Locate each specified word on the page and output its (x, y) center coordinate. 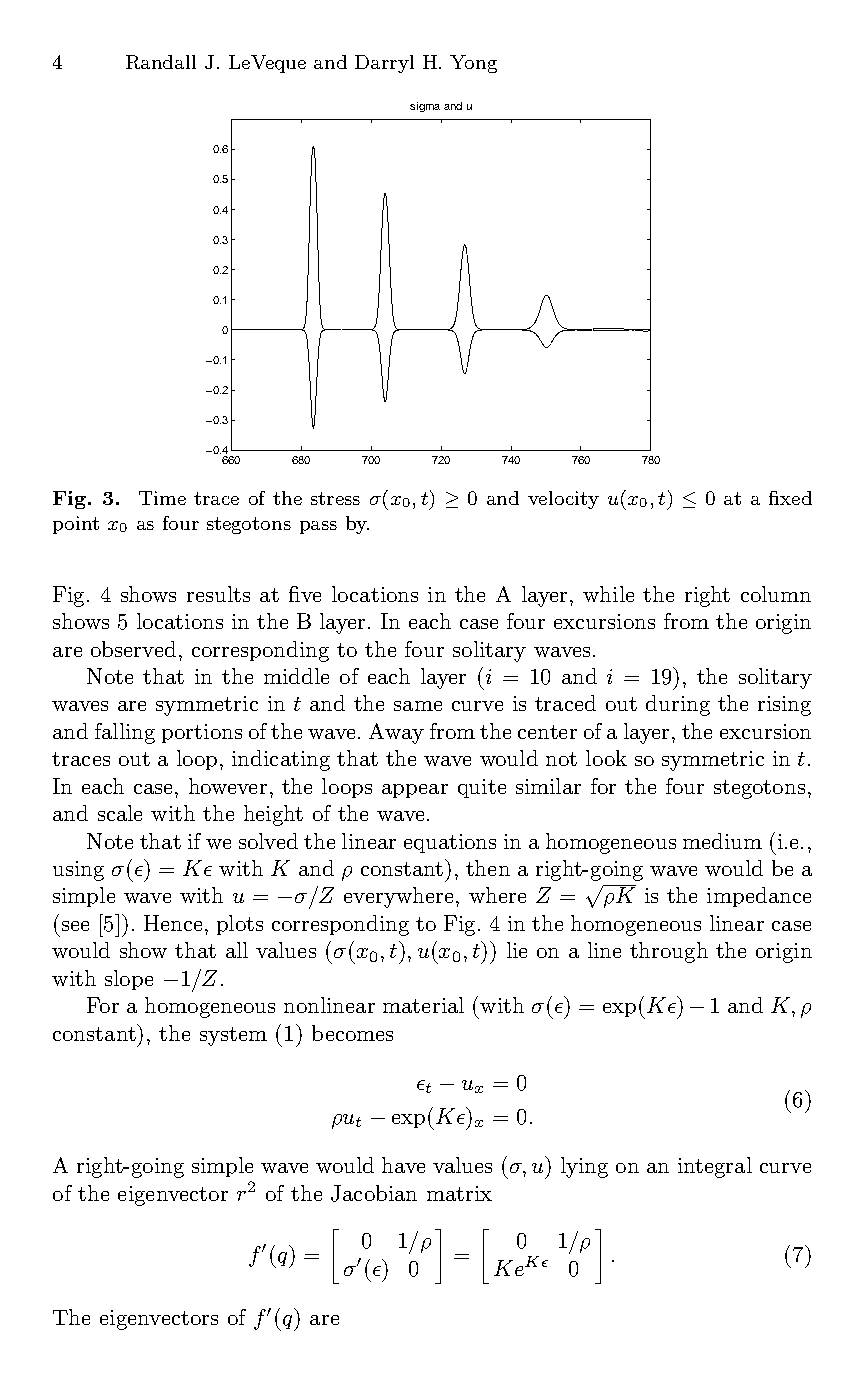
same (418, 706)
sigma (425, 107)
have (403, 1165)
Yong (473, 64)
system (233, 1036)
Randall (161, 62)
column (776, 594)
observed (133, 649)
